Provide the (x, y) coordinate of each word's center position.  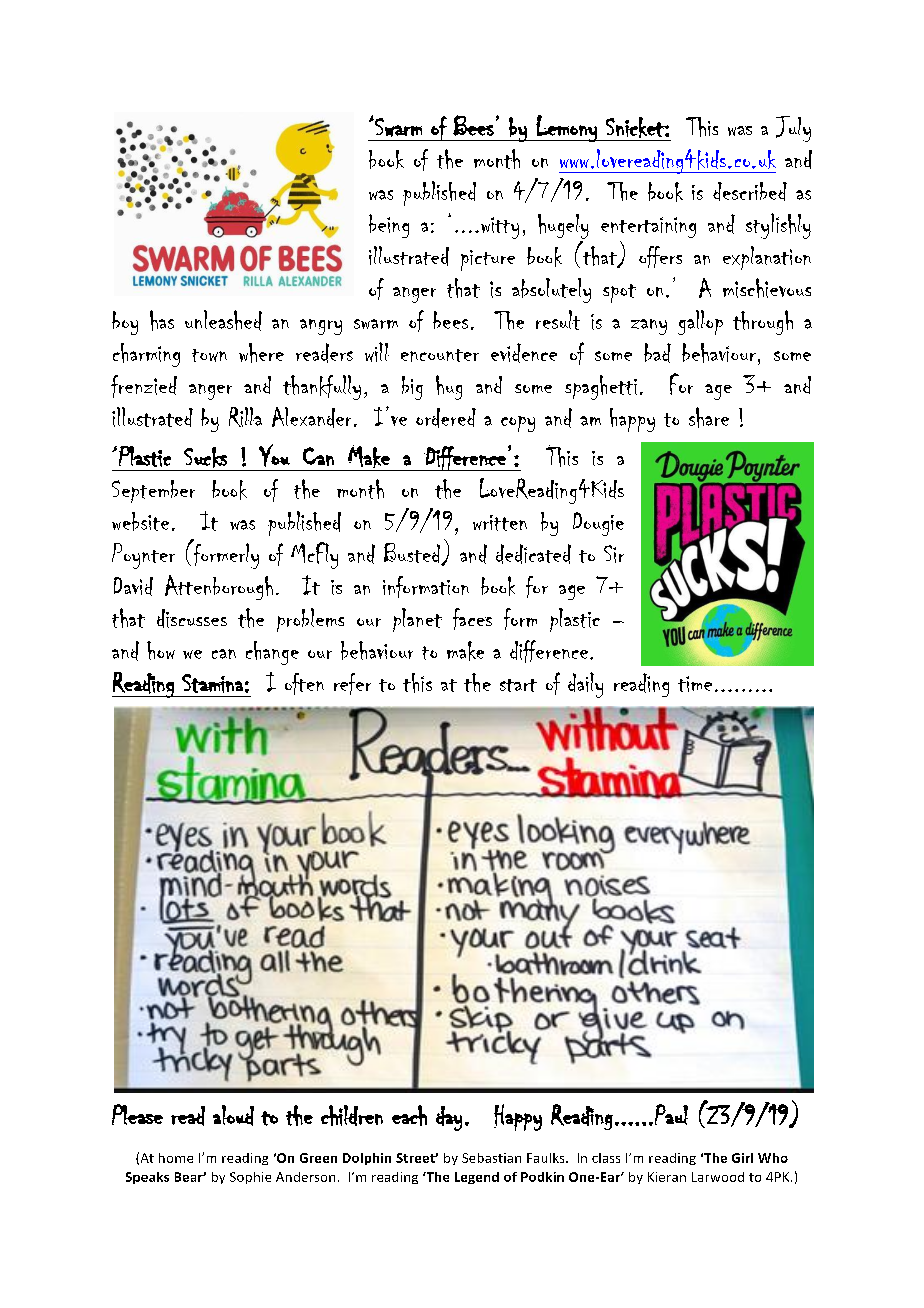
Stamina (212, 683)
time (695, 684)
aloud (233, 1115)
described (750, 191)
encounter (440, 355)
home (176, 1158)
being (389, 226)
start (518, 685)
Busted (413, 554)
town (209, 355)
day (449, 1118)
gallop (700, 322)
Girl (742, 1158)
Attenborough (219, 587)
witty (500, 228)
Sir (614, 554)
